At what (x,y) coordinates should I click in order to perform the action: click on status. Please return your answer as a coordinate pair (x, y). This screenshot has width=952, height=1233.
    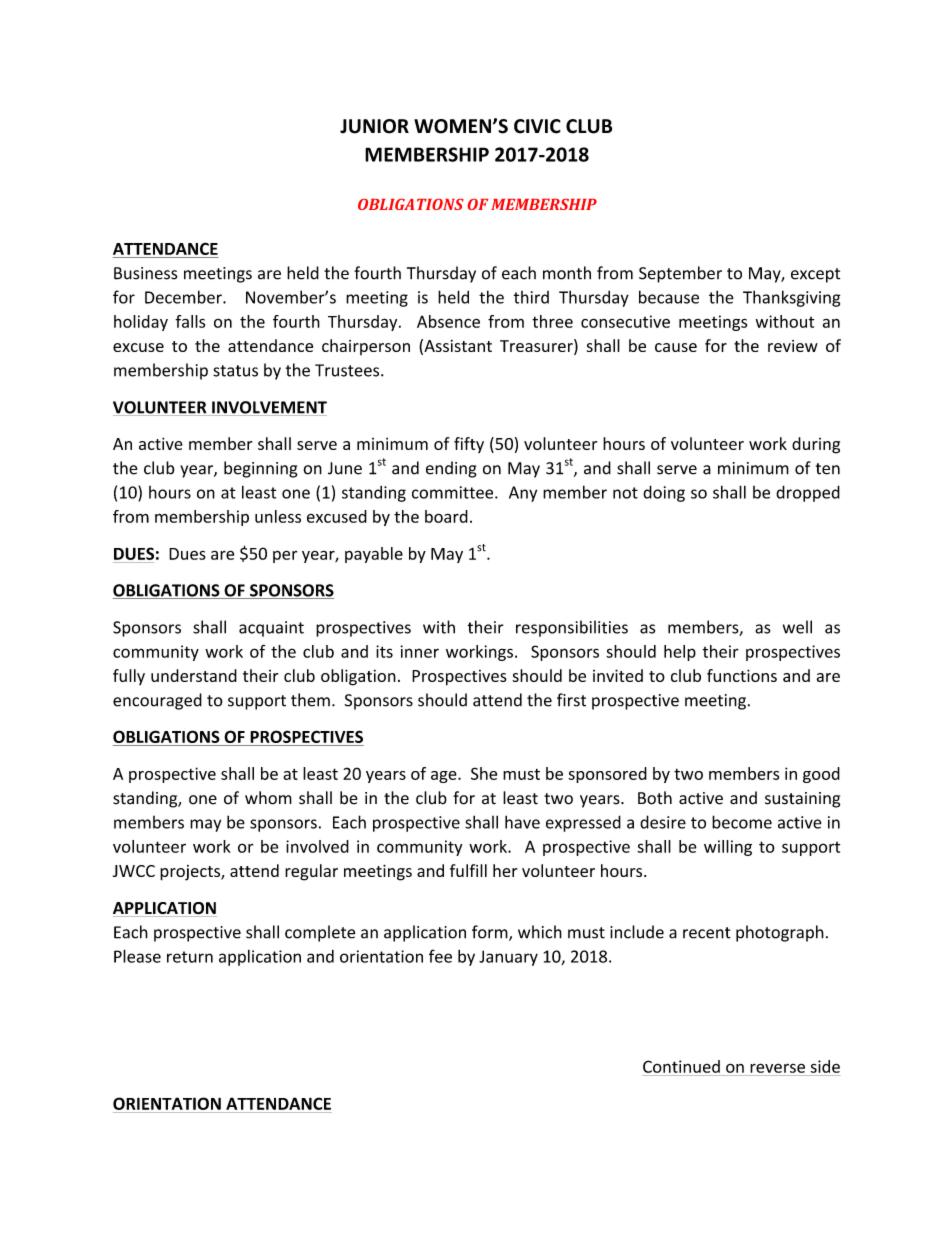
    Looking at the image, I should click on (235, 371).
